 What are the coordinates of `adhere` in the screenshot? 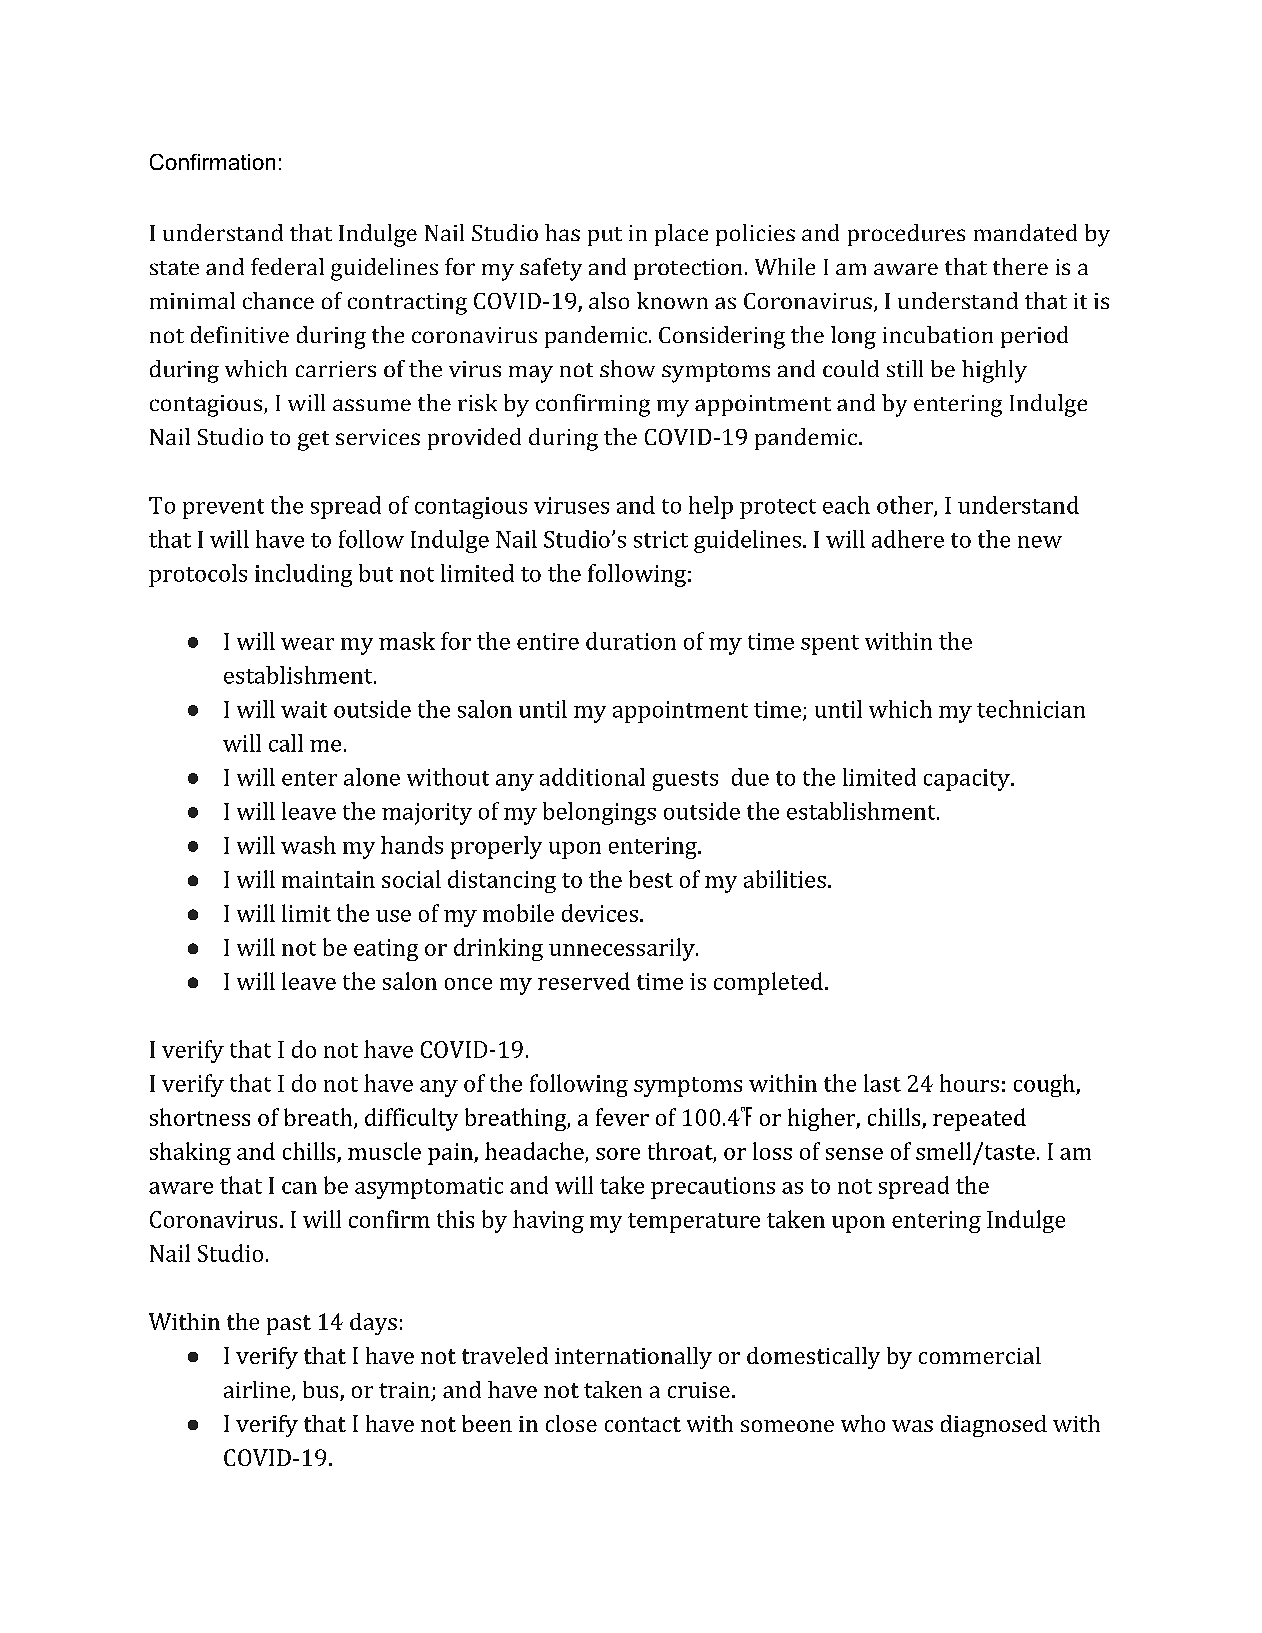 It's located at (908, 539).
